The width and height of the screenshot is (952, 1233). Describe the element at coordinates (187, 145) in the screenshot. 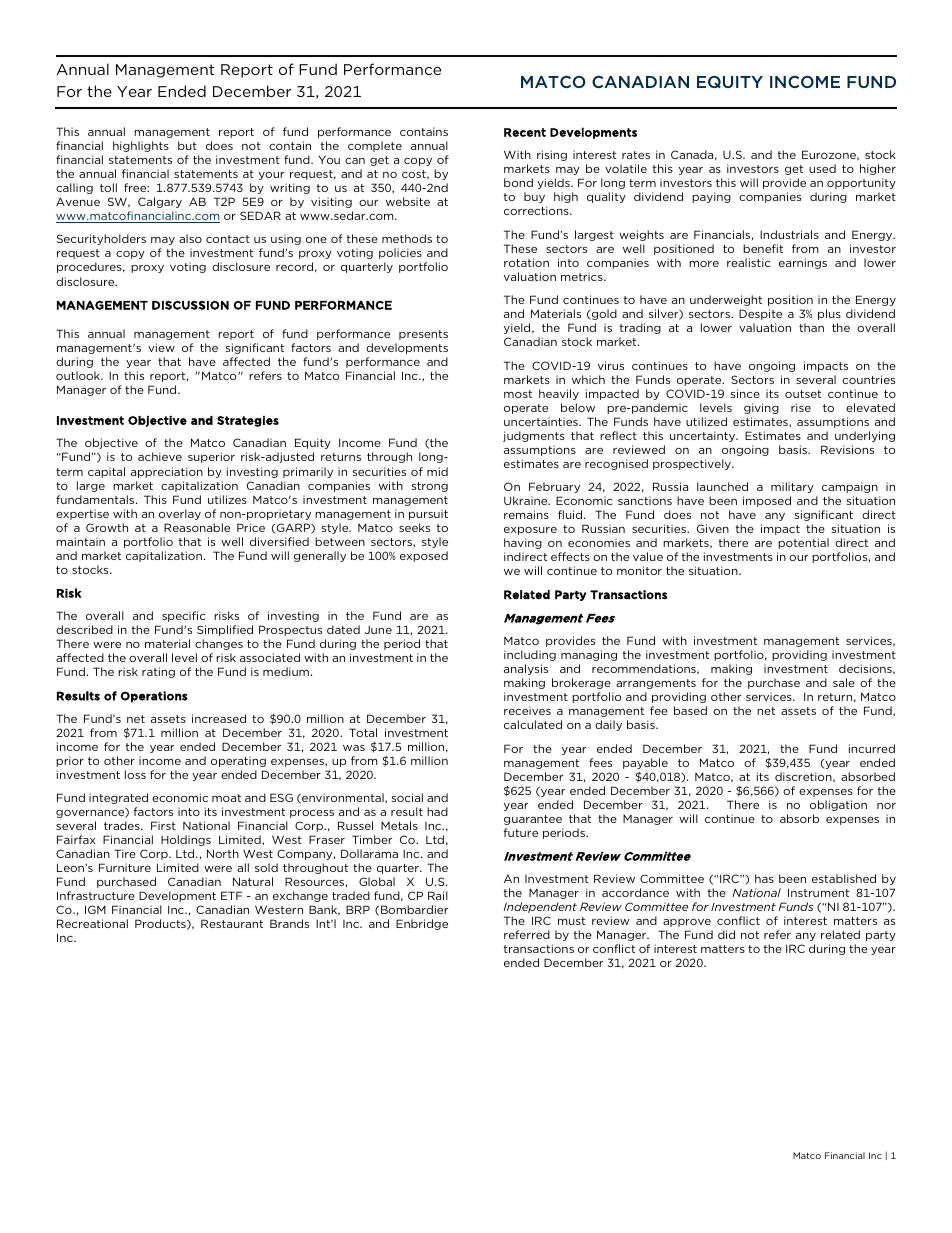

I see `but` at that location.
